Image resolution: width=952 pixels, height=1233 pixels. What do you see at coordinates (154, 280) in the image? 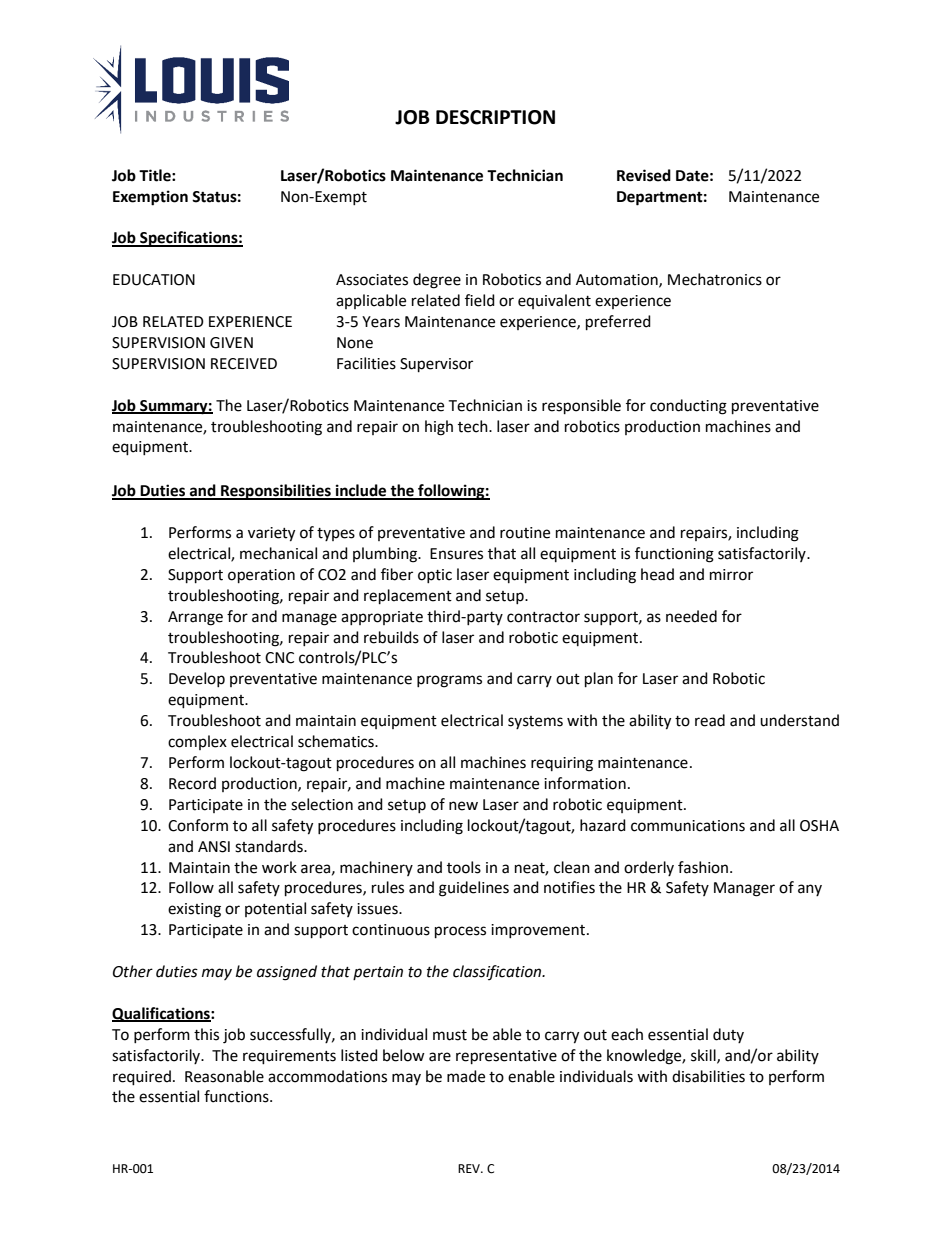
I see `EDUCATION` at bounding box center [154, 280].
